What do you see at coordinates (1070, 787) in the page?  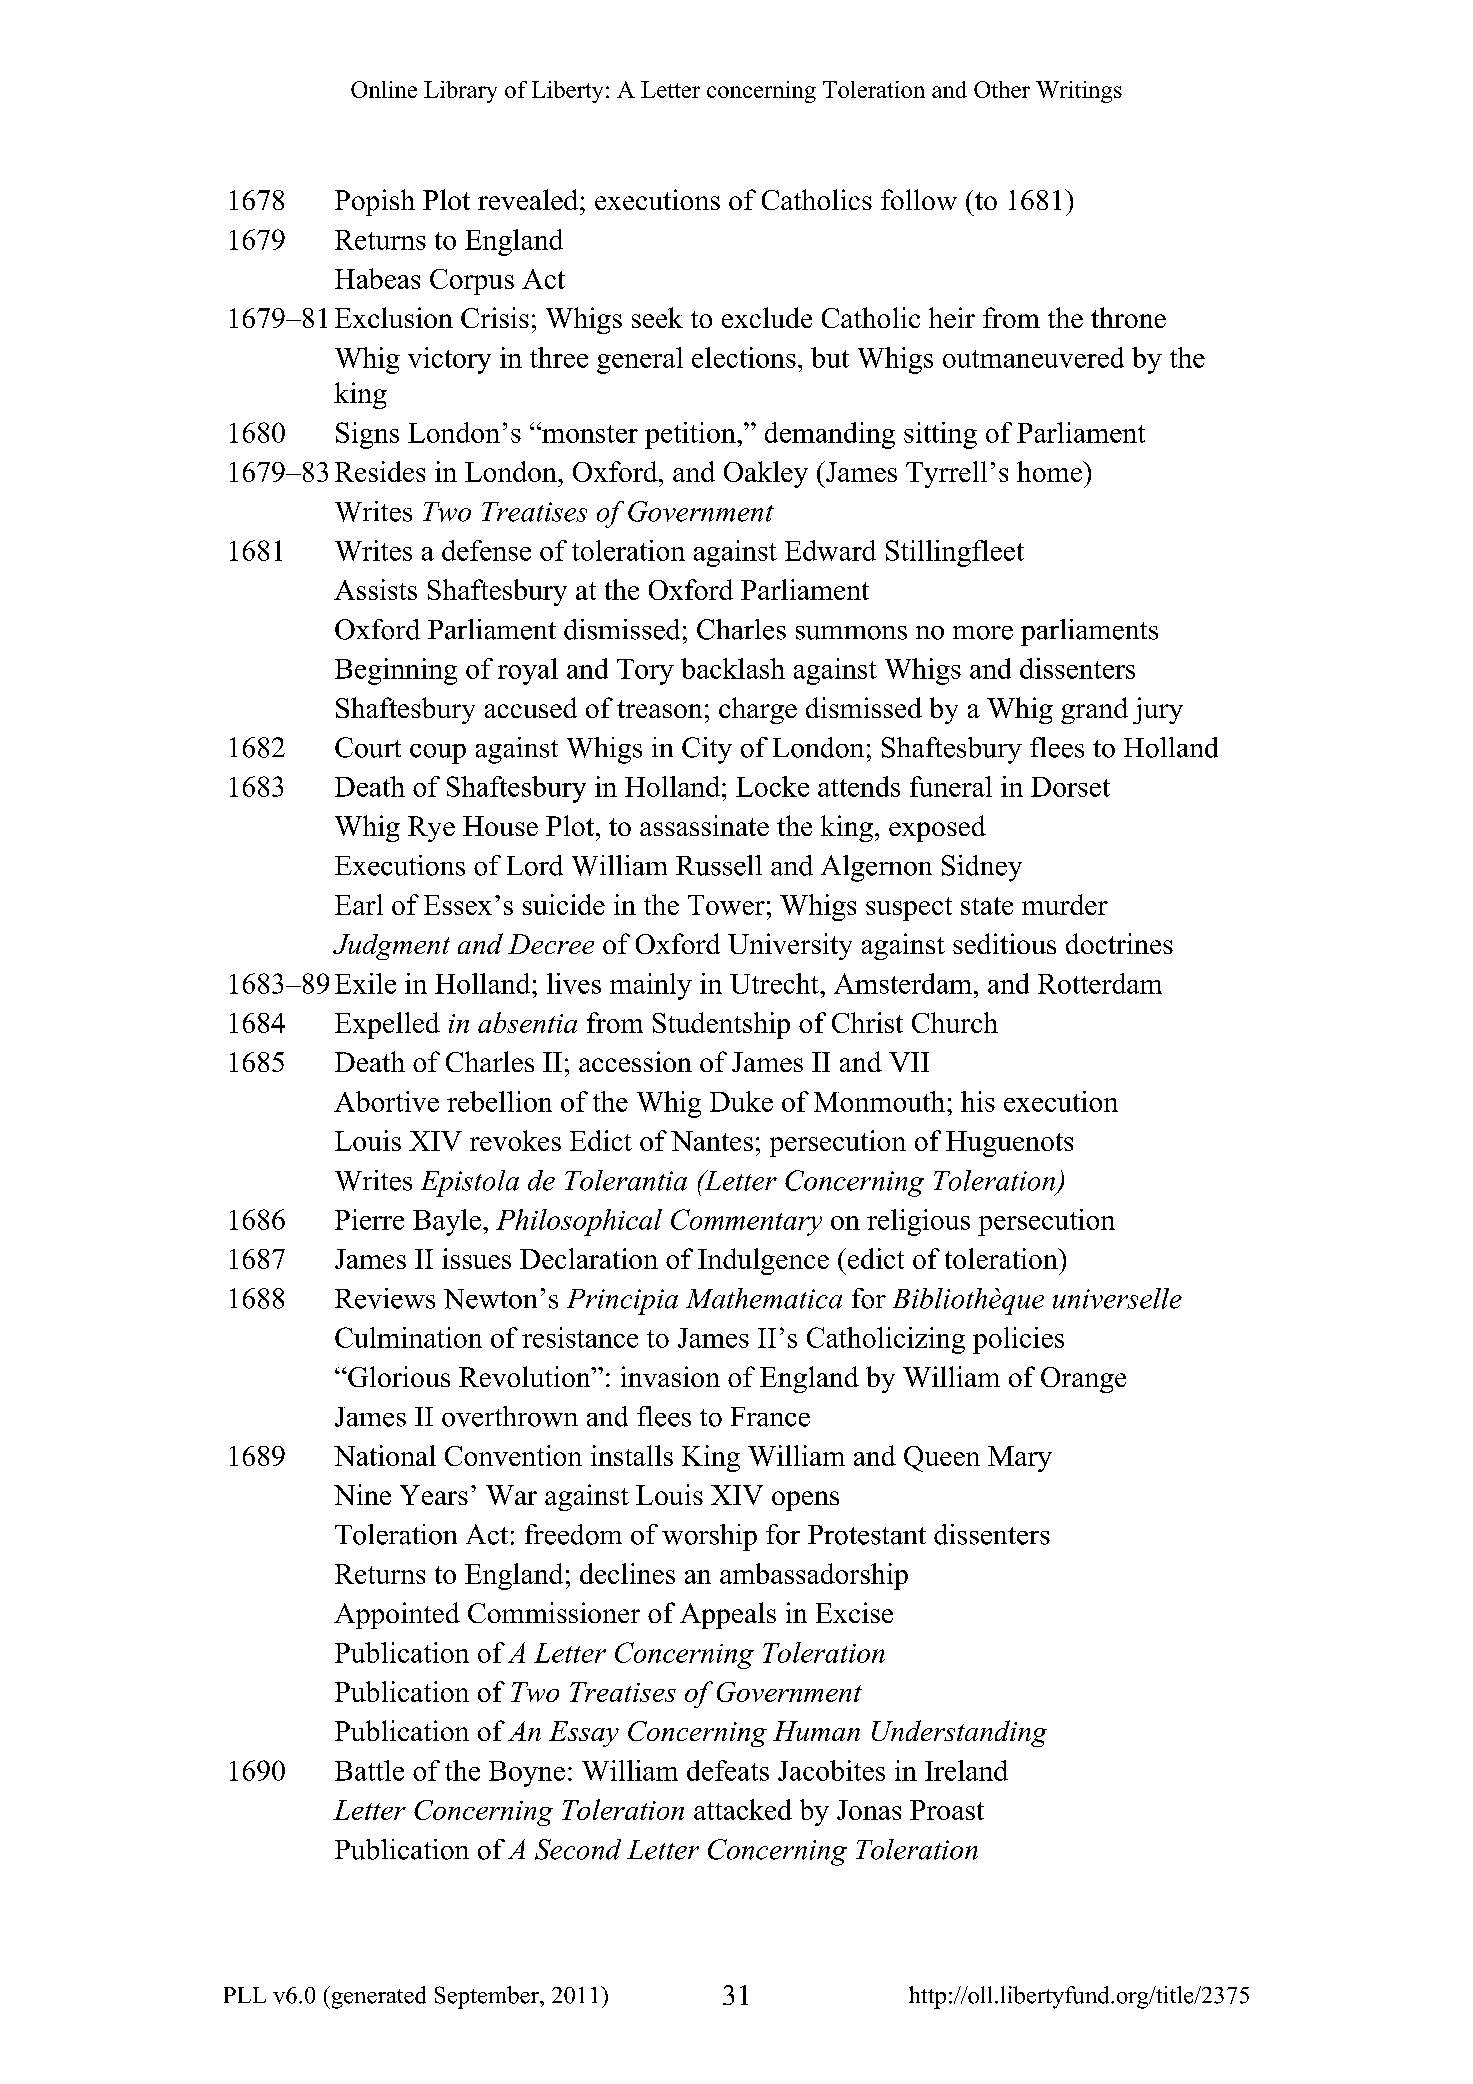 I see `Dorset` at bounding box center [1070, 787].
